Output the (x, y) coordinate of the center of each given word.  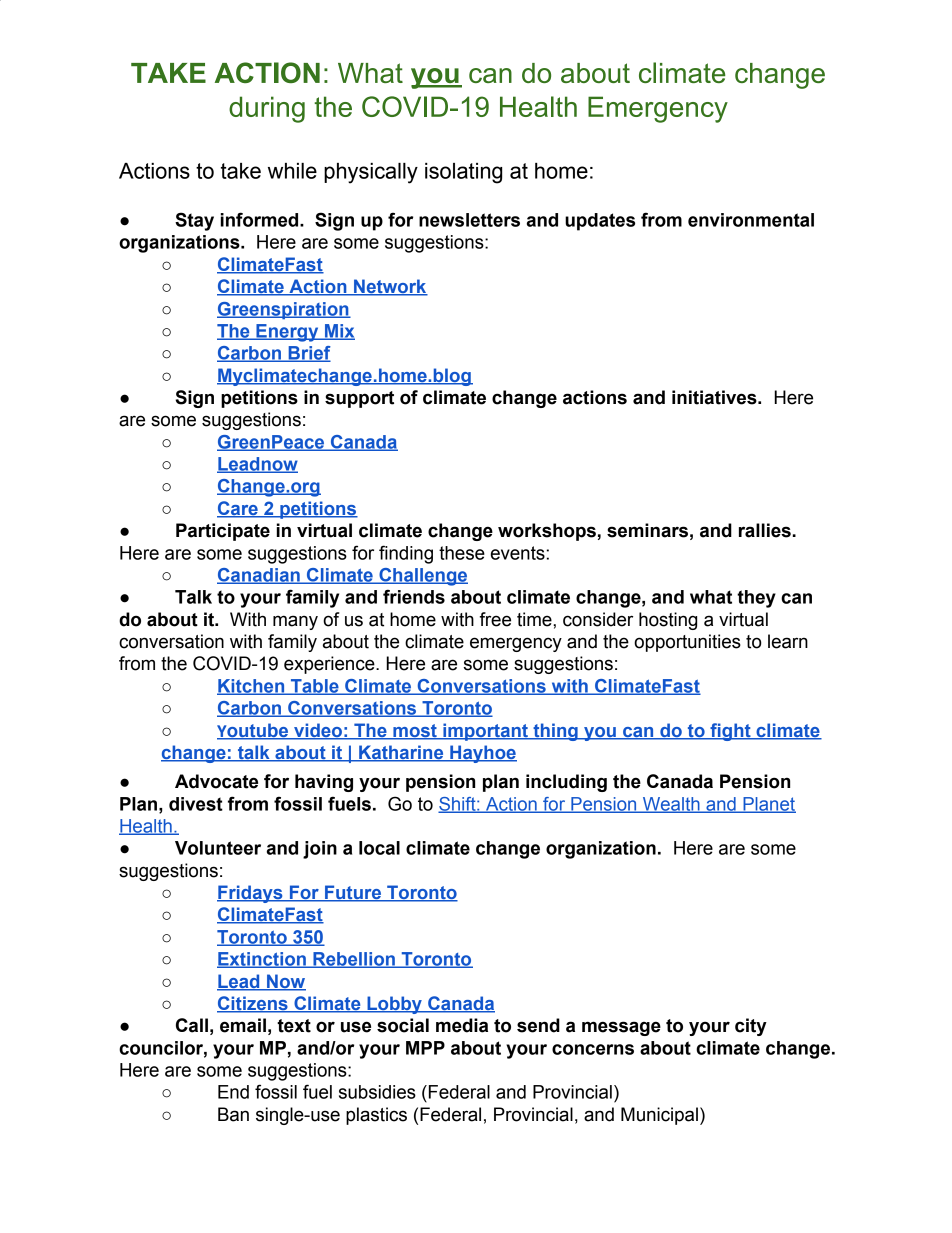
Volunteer (218, 848)
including (566, 783)
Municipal (659, 1116)
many (295, 622)
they (756, 599)
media (462, 1025)
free (495, 619)
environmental (751, 220)
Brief (308, 354)
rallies (765, 530)
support (359, 399)
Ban (233, 1114)
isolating (463, 173)
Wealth (671, 805)
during (267, 109)
